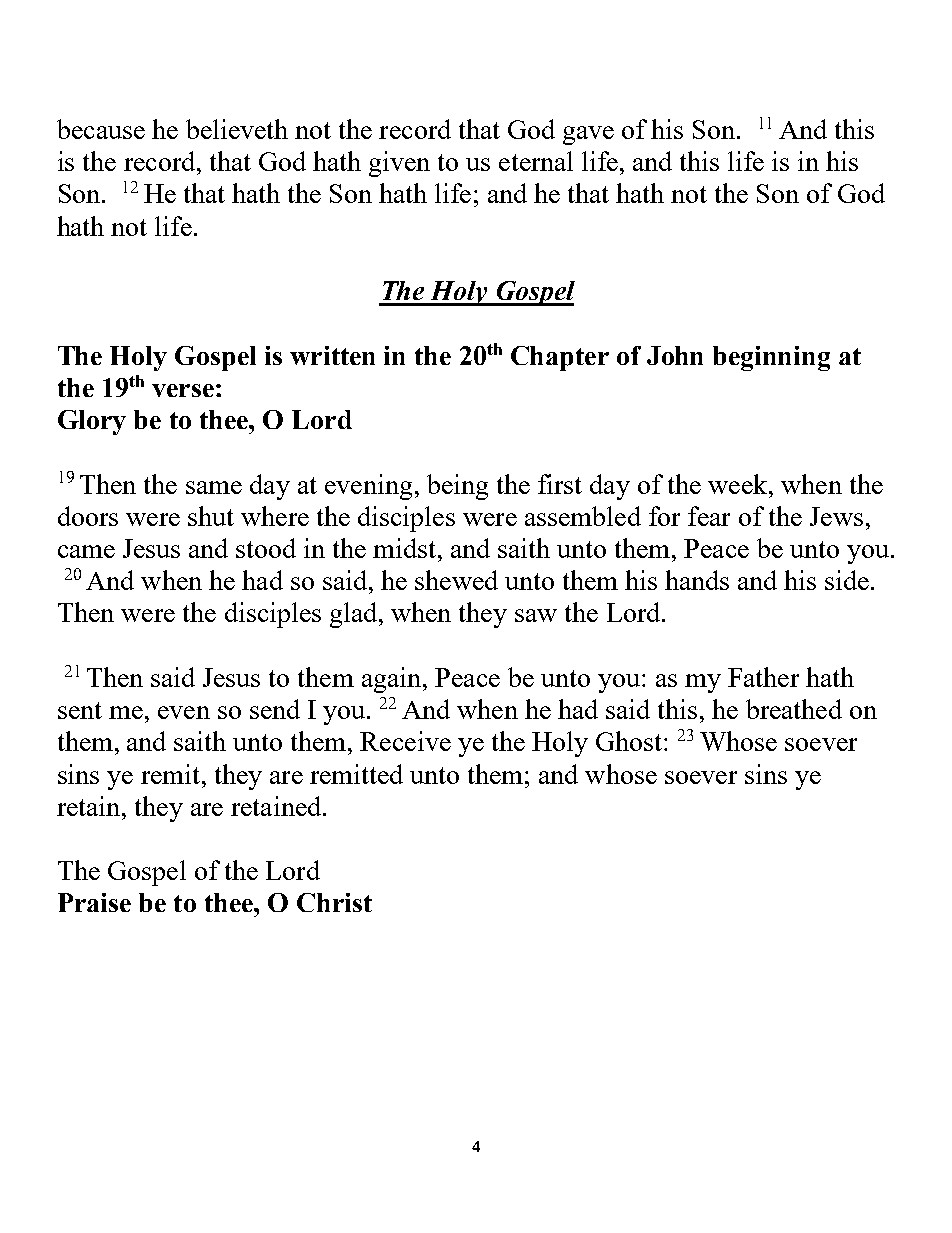 This document has height=1233, width=952. What do you see at coordinates (457, 487) in the document?
I see `being` at bounding box center [457, 487].
